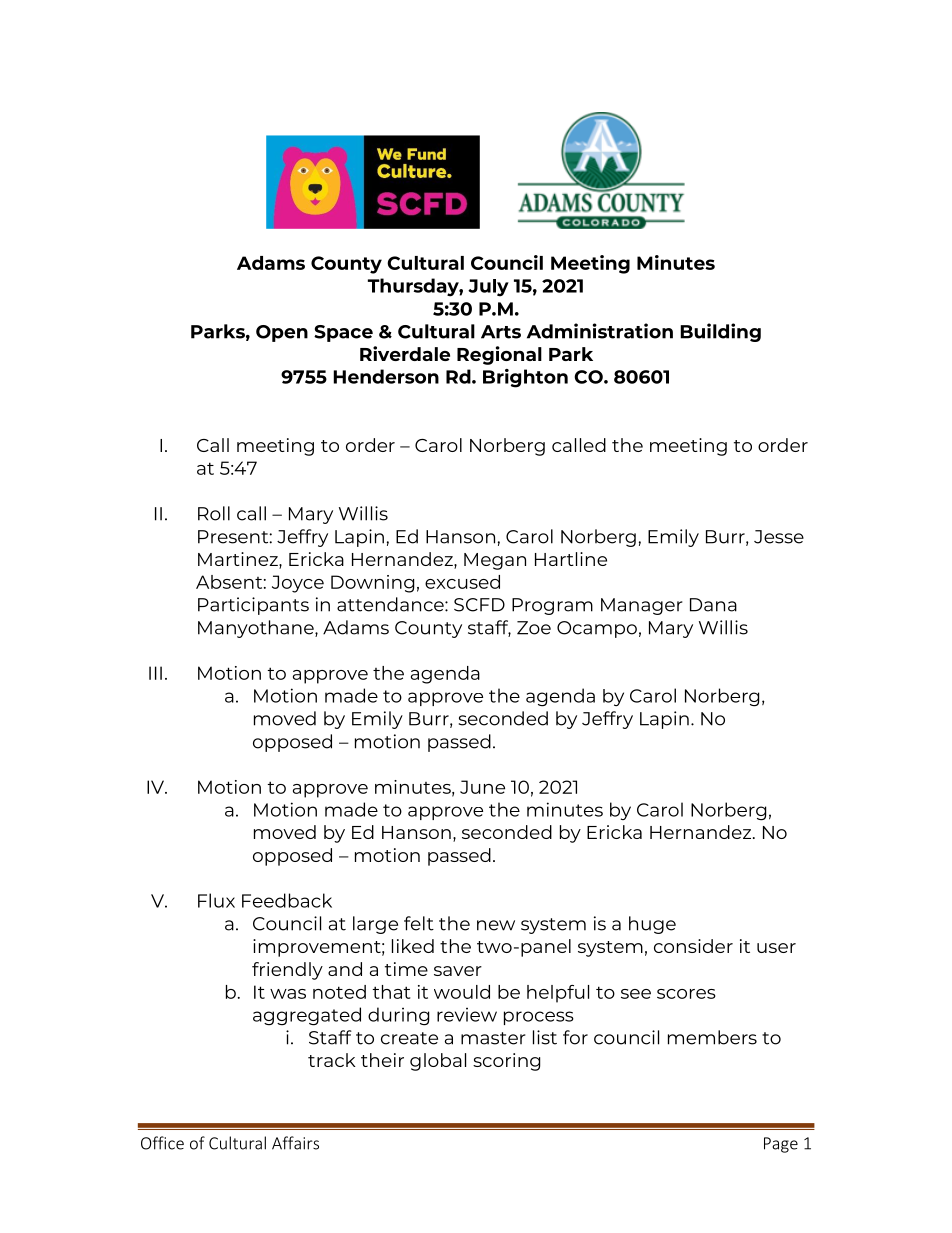 This screenshot has width=952, height=1233. What do you see at coordinates (214, 513) in the screenshot?
I see `Roll` at bounding box center [214, 513].
